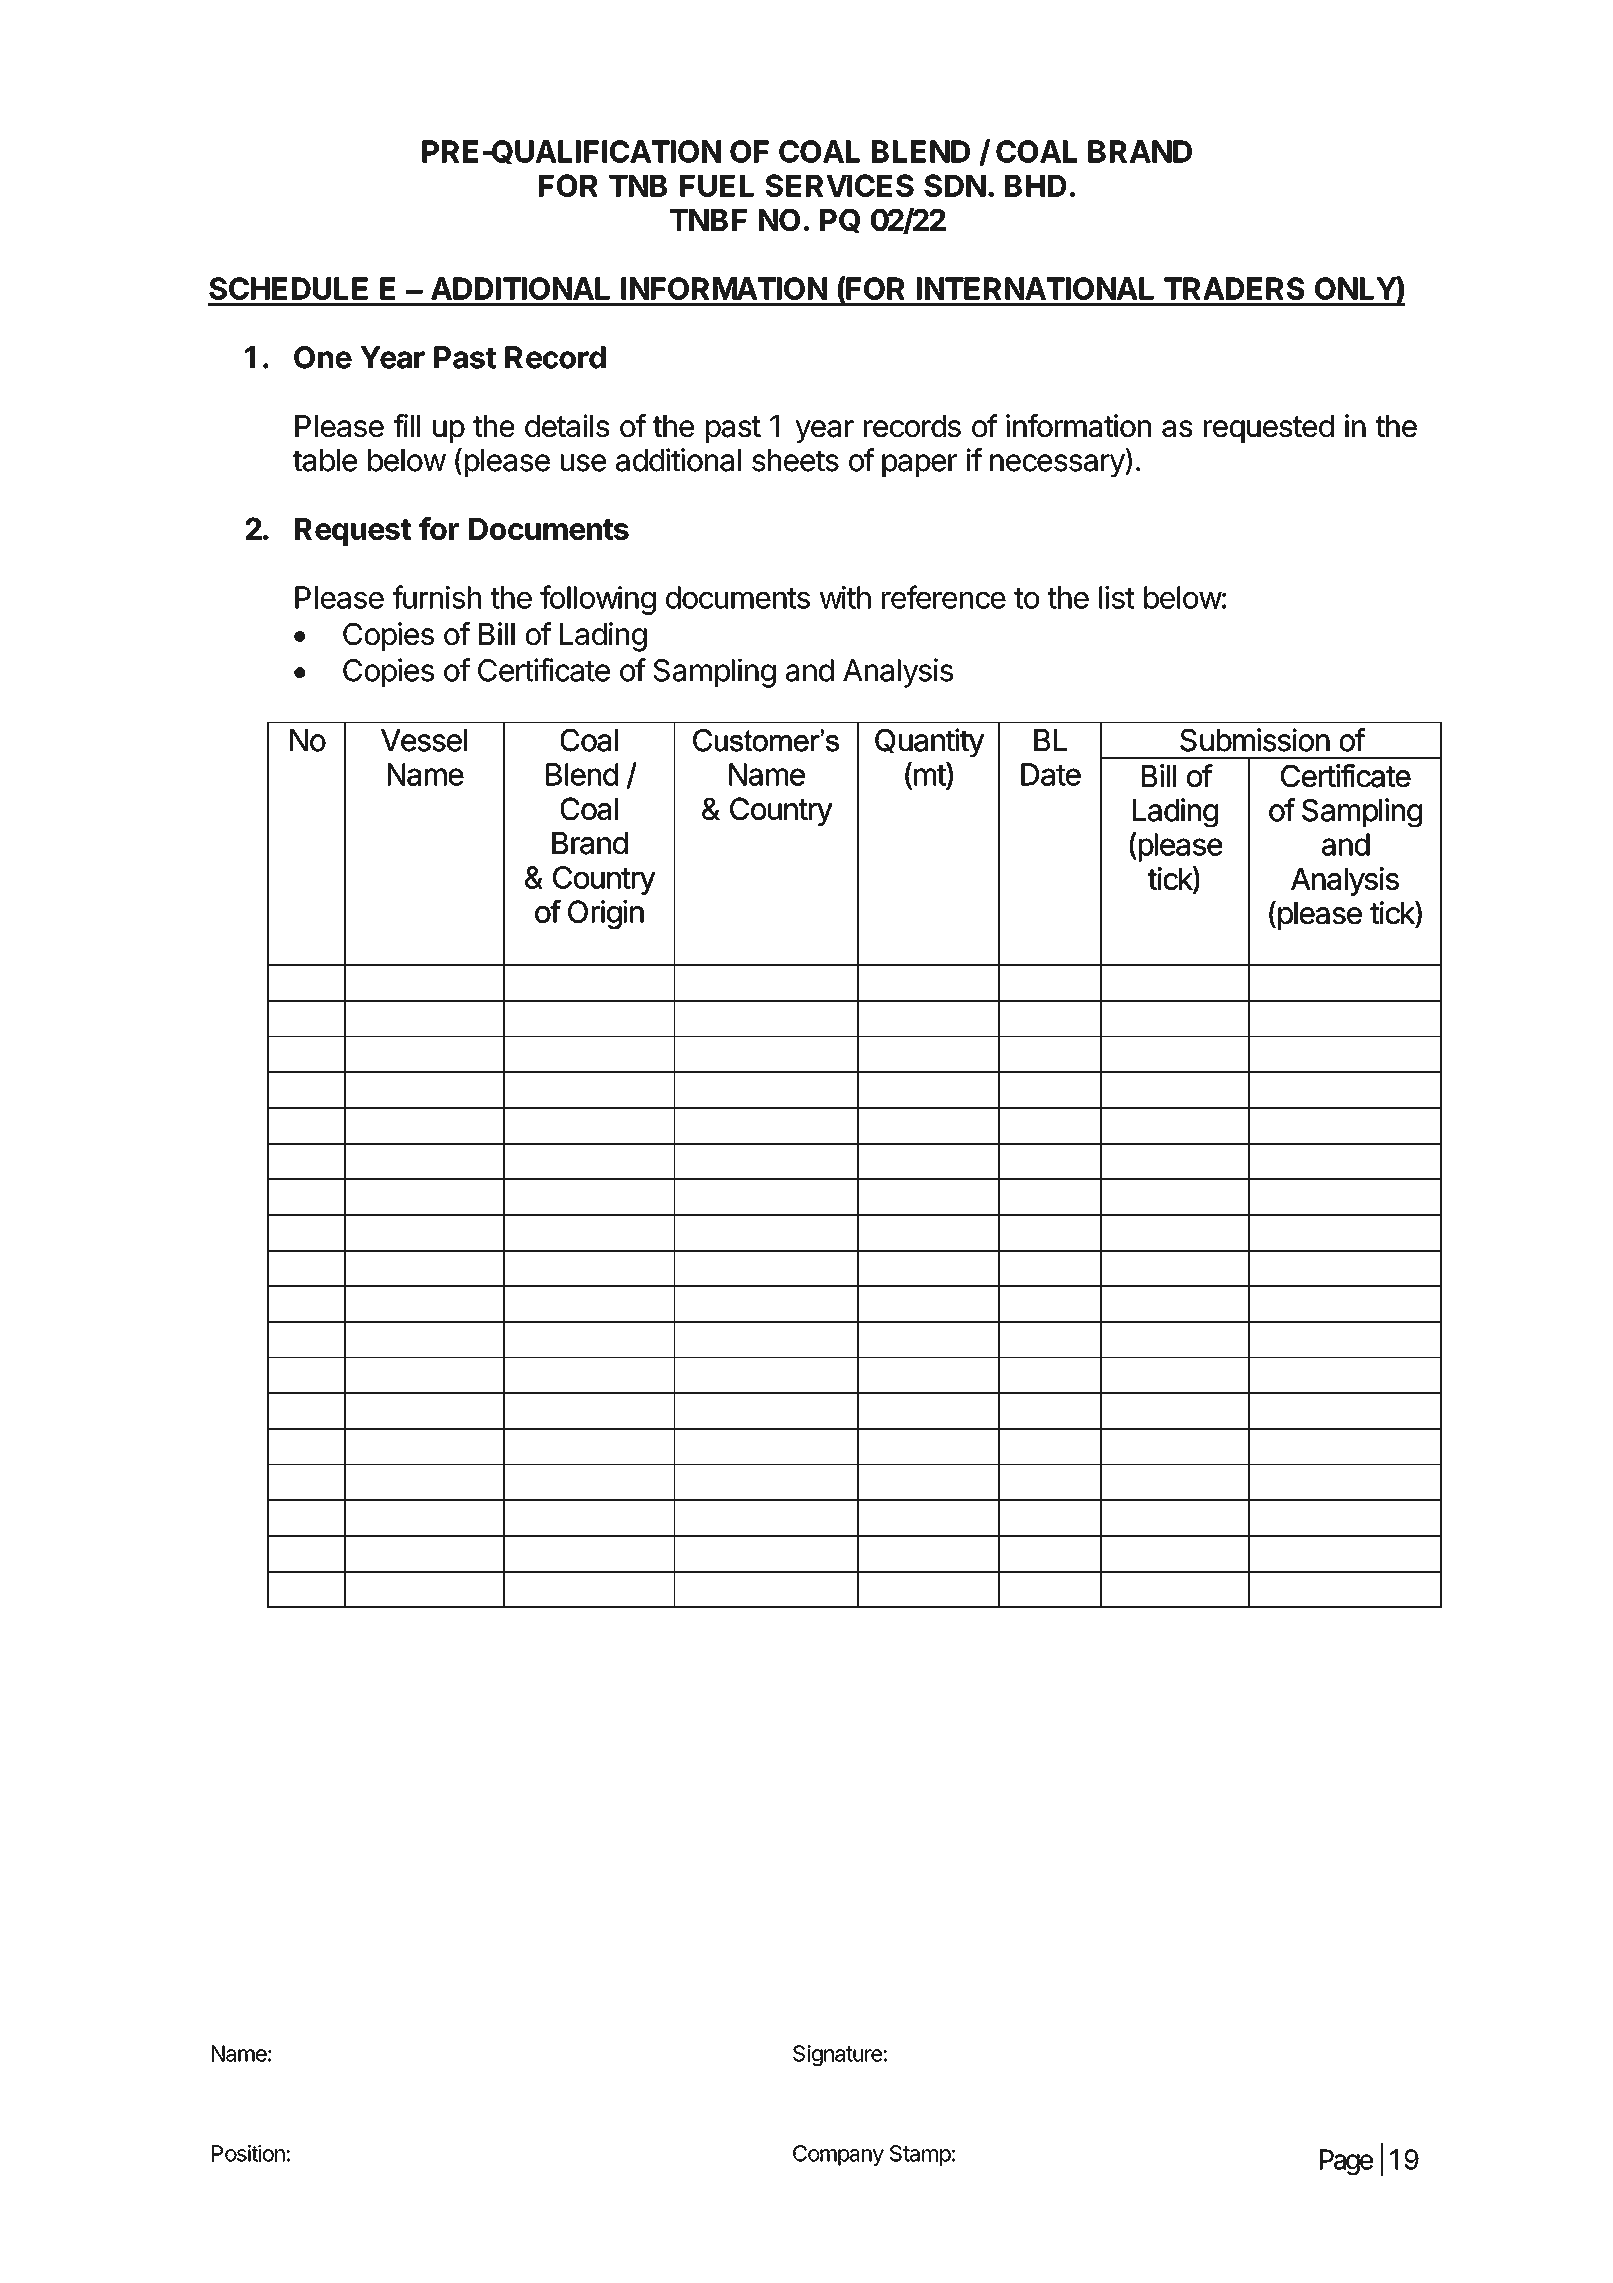  I want to click on Signature, so click(837, 2055).
